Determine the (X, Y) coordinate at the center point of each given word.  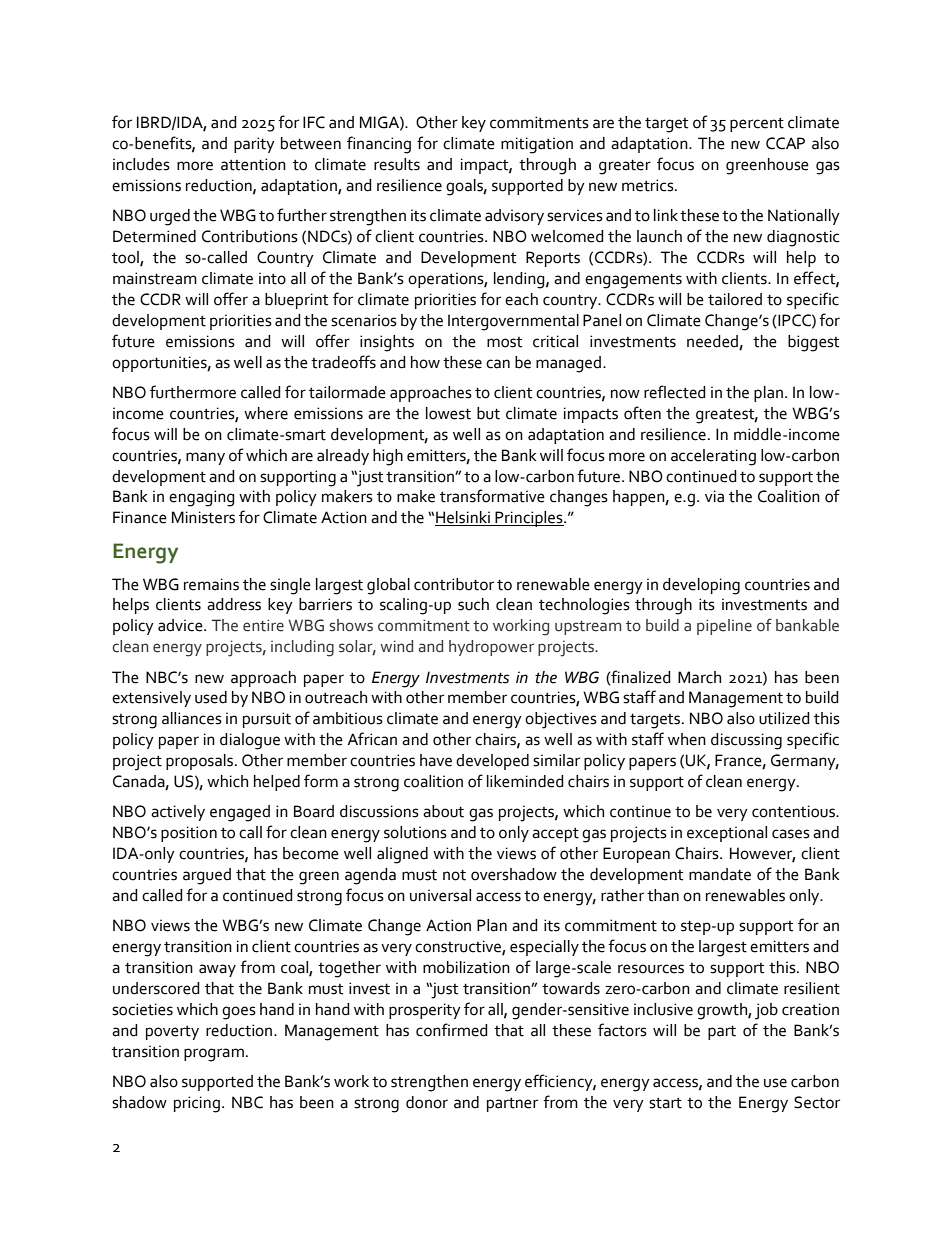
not (454, 875)
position (189, 834)
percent (757, 125)
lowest (448, 413)
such (473, 604)
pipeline (724, 627)
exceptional (727, 834)
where (266, 413)
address (234, 604)
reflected (675, 392)
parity (254, 145)
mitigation (537, 145)
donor (427, 1102)
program (214, 1055)
